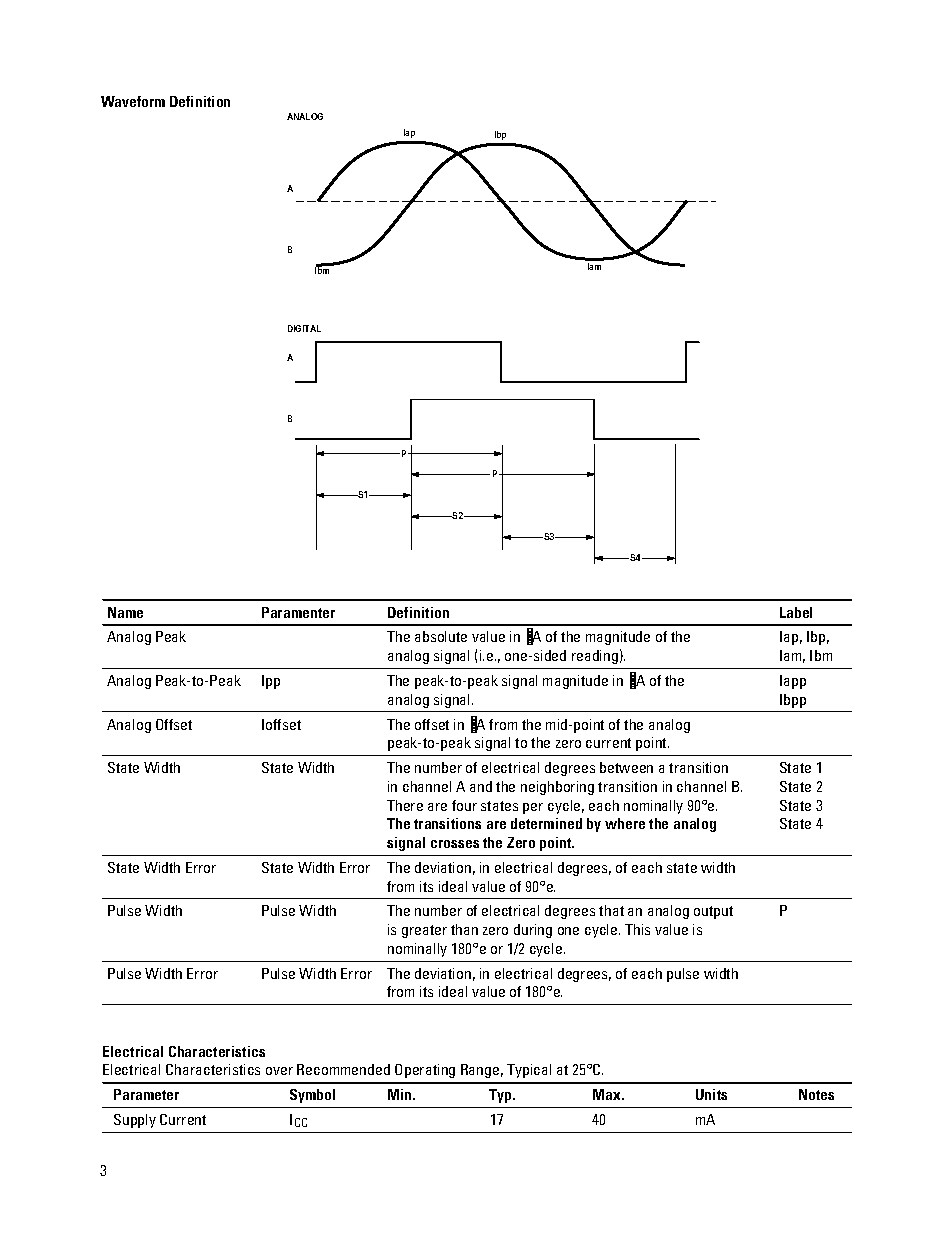 The height and width of the document is (1233, 952). I want to click on Operating, so click(425, 1071).
